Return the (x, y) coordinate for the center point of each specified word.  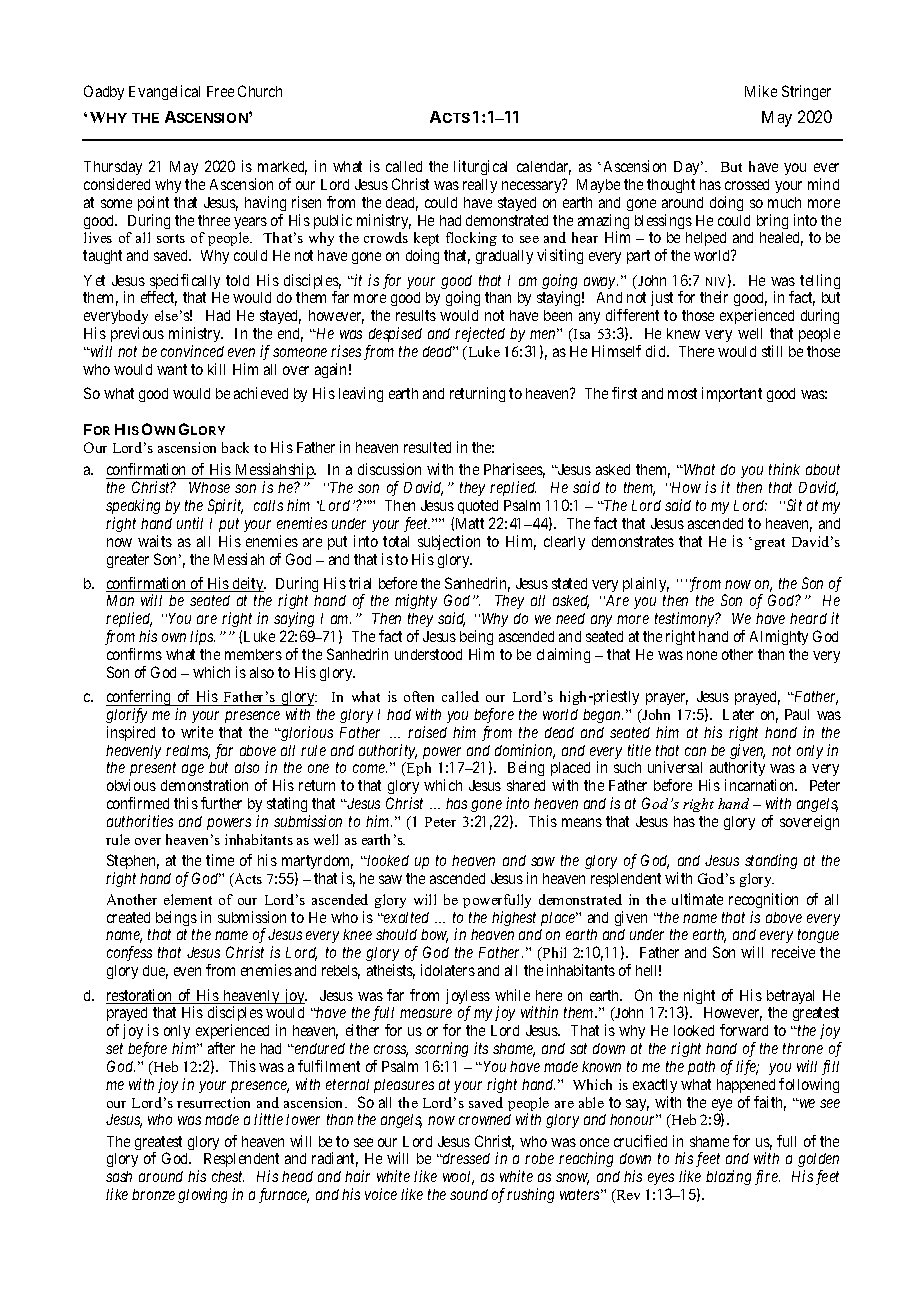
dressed (465, 1158)
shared (526, 785)
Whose (209, 487)
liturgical (480, 167)
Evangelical (164, 92)
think (784, 469)
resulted (427, 447)
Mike (761, 91)
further (221, 803)
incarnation (761, 785)
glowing (202, 1195)
